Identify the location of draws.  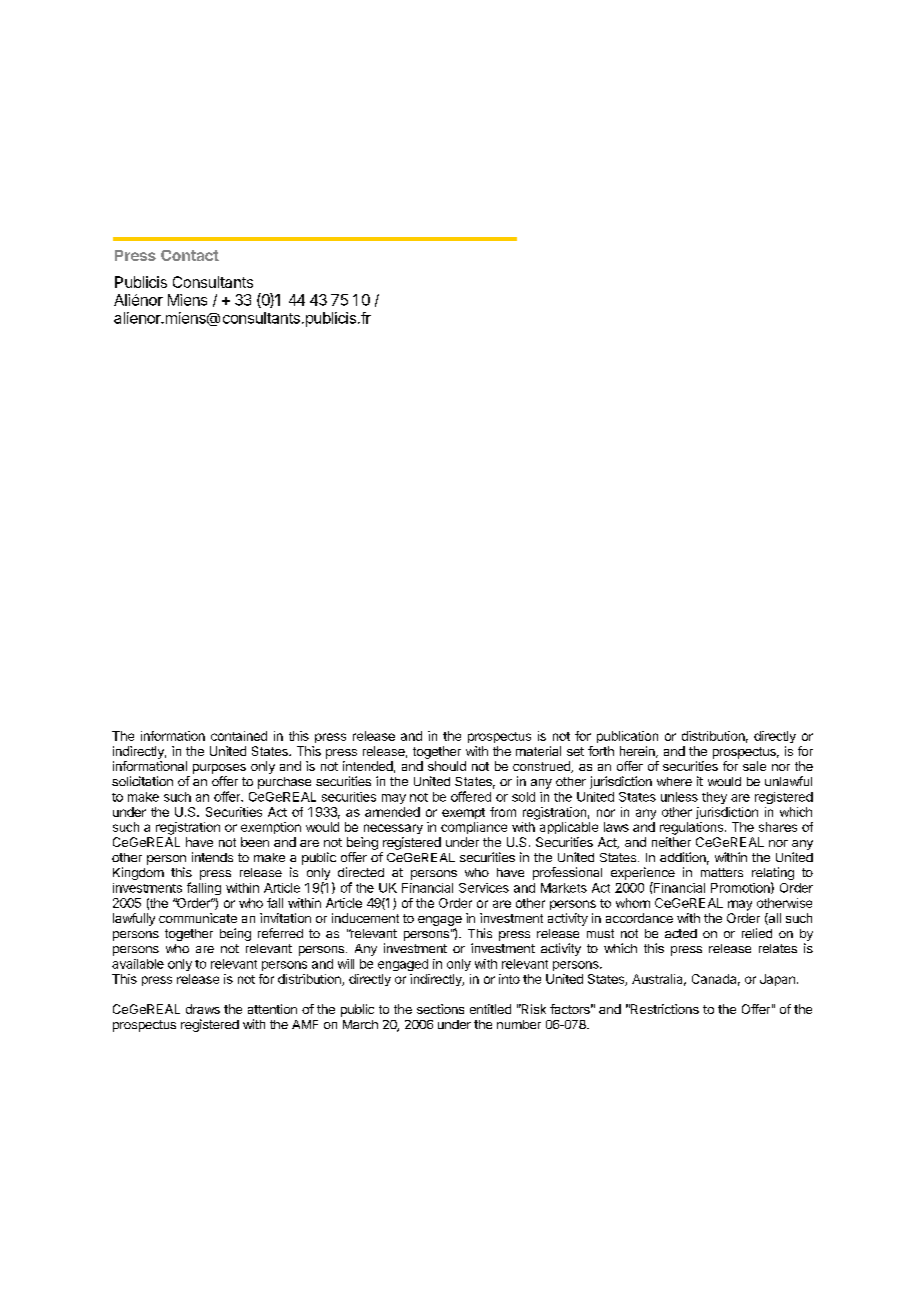
(203, 1009).
